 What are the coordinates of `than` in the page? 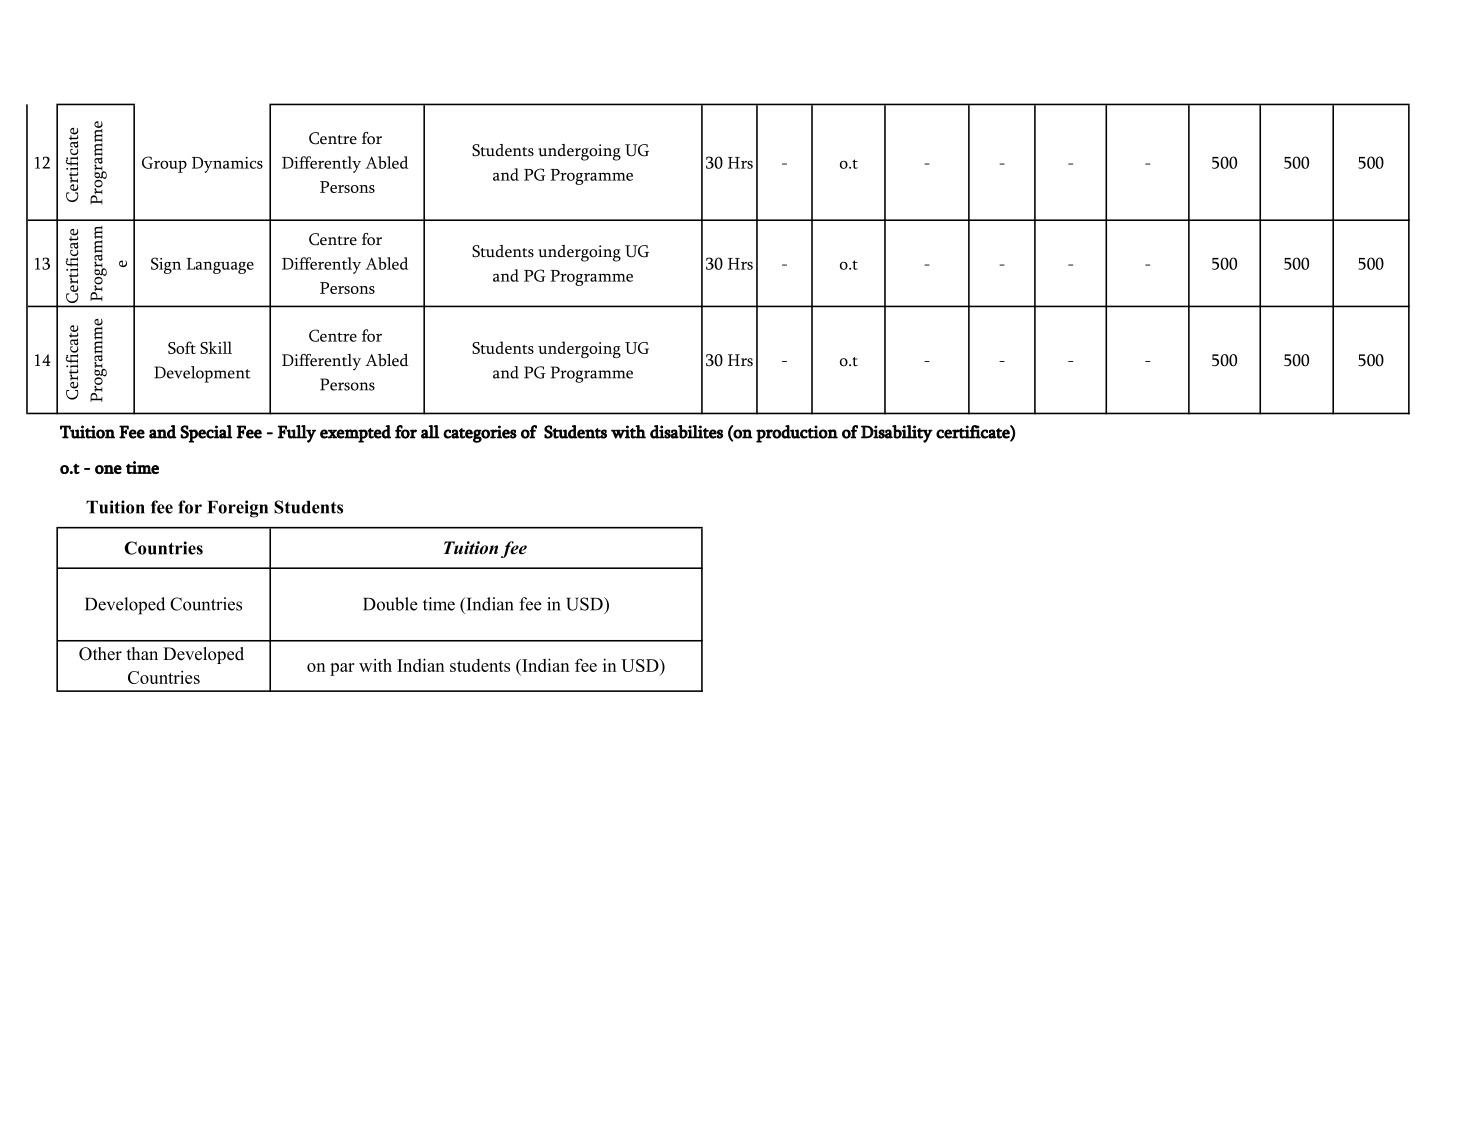 It's located at (142, 653).
